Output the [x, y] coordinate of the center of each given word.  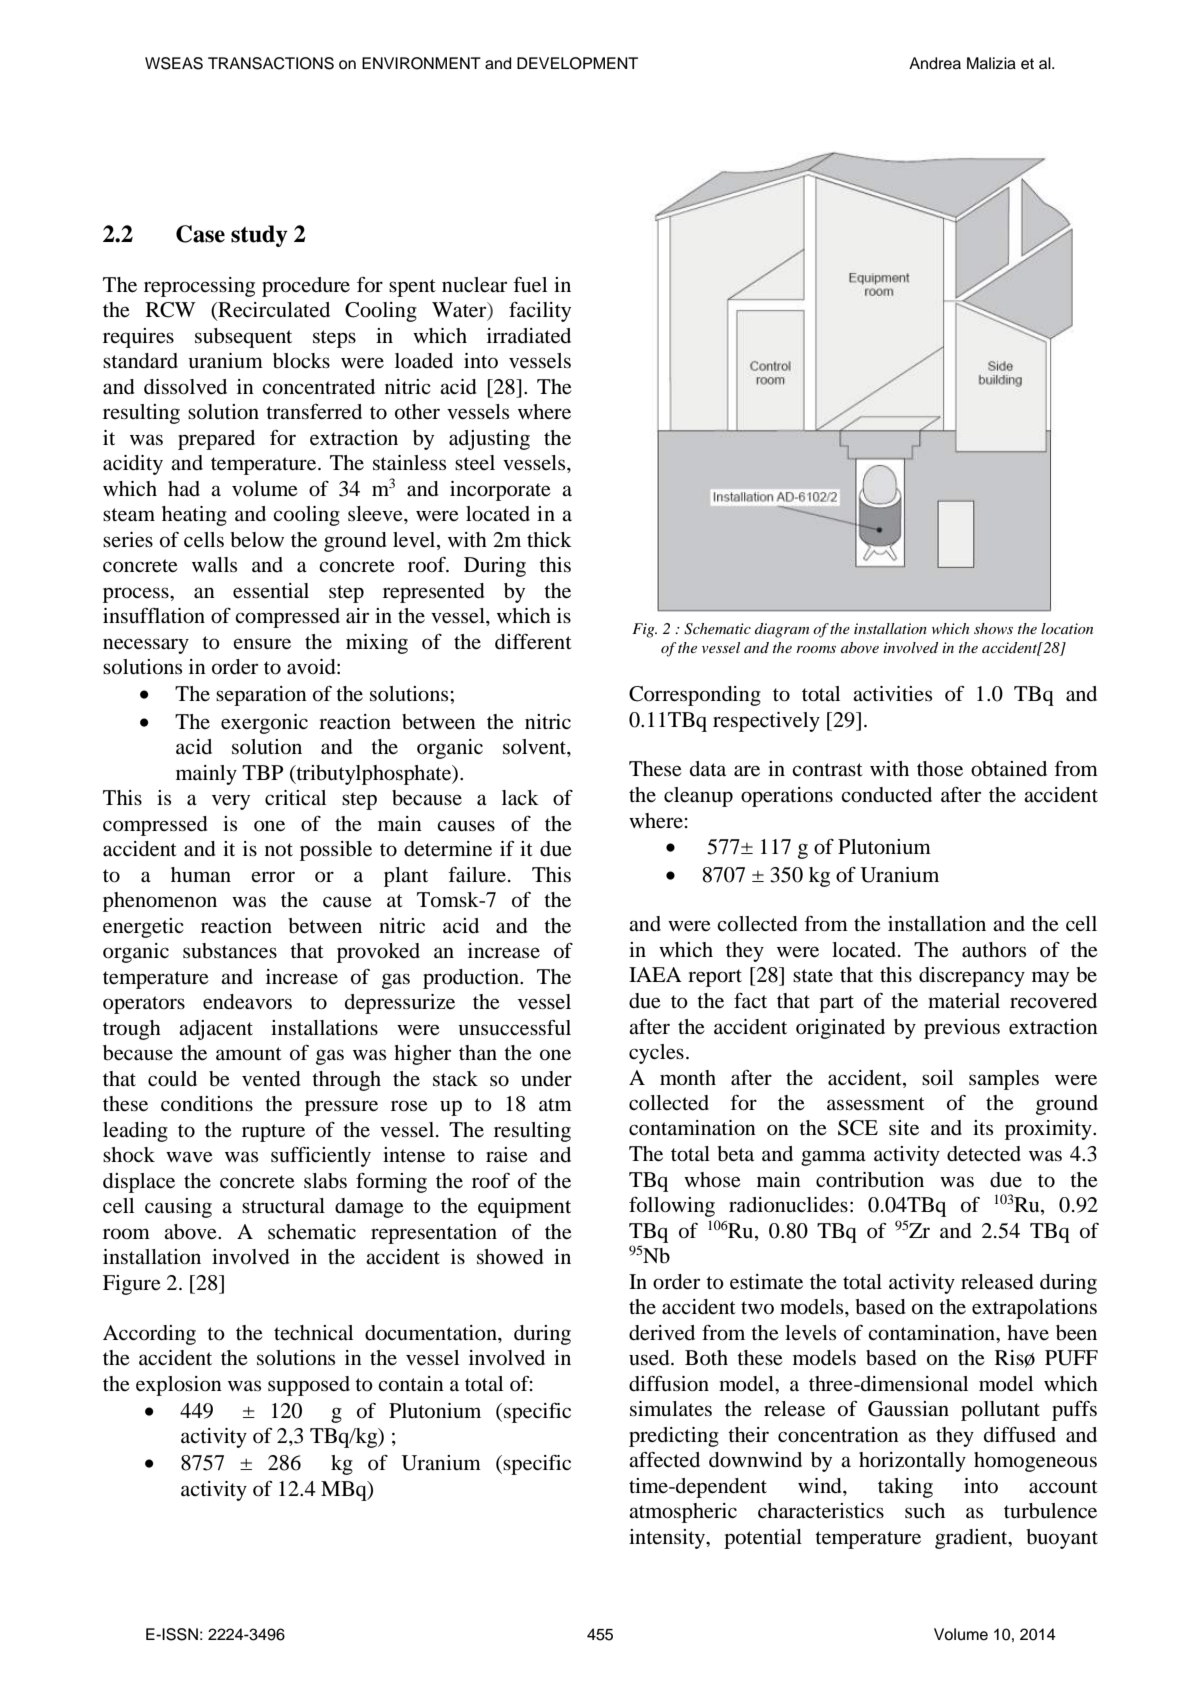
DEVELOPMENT [577, 63]
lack [520, 798]
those [940, 769]
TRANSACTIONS [271, 63]
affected [664, 1459]
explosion [179, 1386]
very [231, 802]
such [925, 1511]
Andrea [935, 63]
